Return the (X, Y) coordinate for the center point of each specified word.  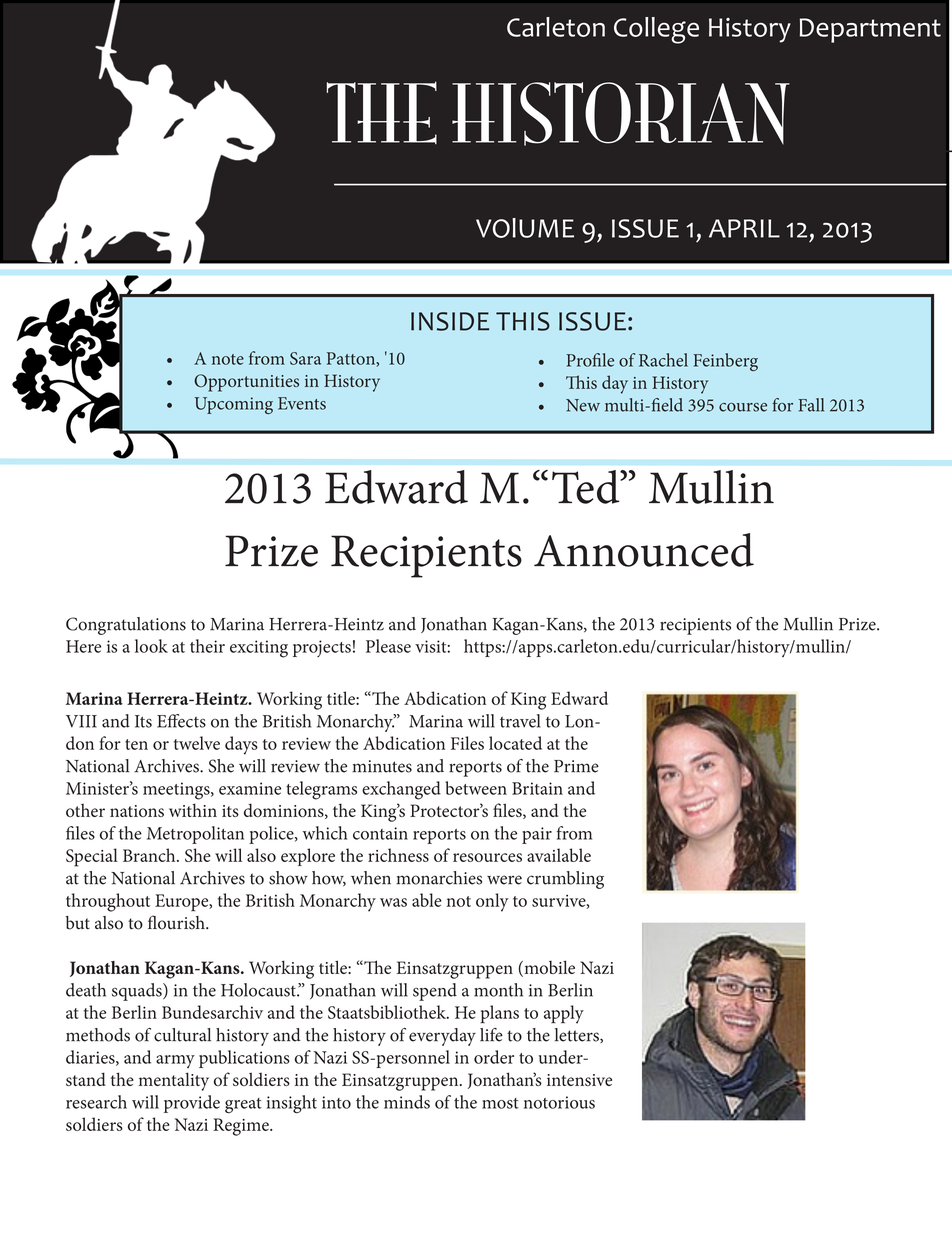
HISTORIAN (621, 114)
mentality (174, 1081)
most (500, 1103)
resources (487, 857)
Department (870, 30)
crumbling (565, 880)
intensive (579, 1080)
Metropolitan (195, 835)
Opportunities (246, 383)
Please (388, 646)
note (228, 359)
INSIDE (450, 321)
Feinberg (725, 362)
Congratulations (126, 626)
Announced (644, 550)
